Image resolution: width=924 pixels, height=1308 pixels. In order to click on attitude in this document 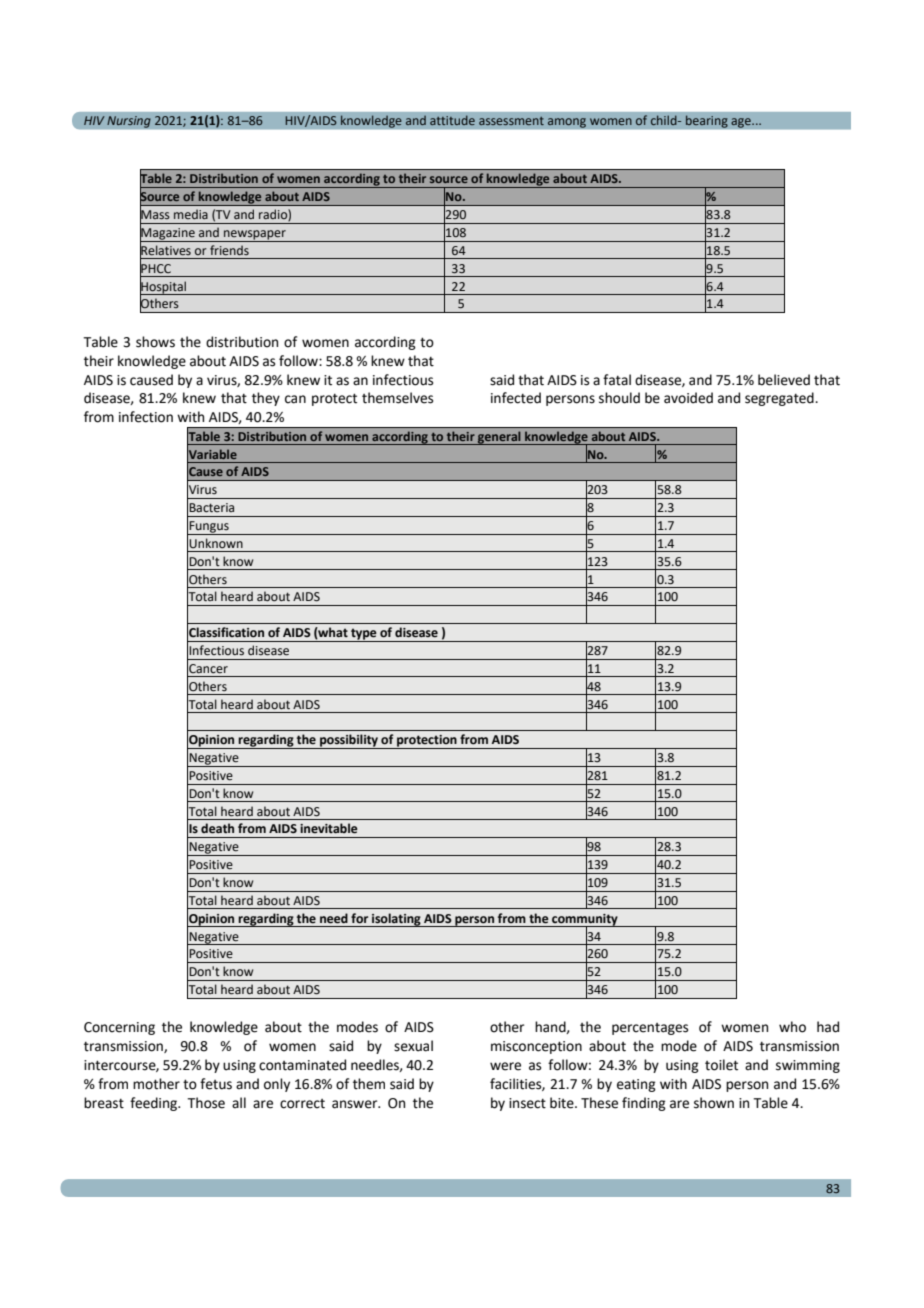, I will do `click(452, 120)`.
